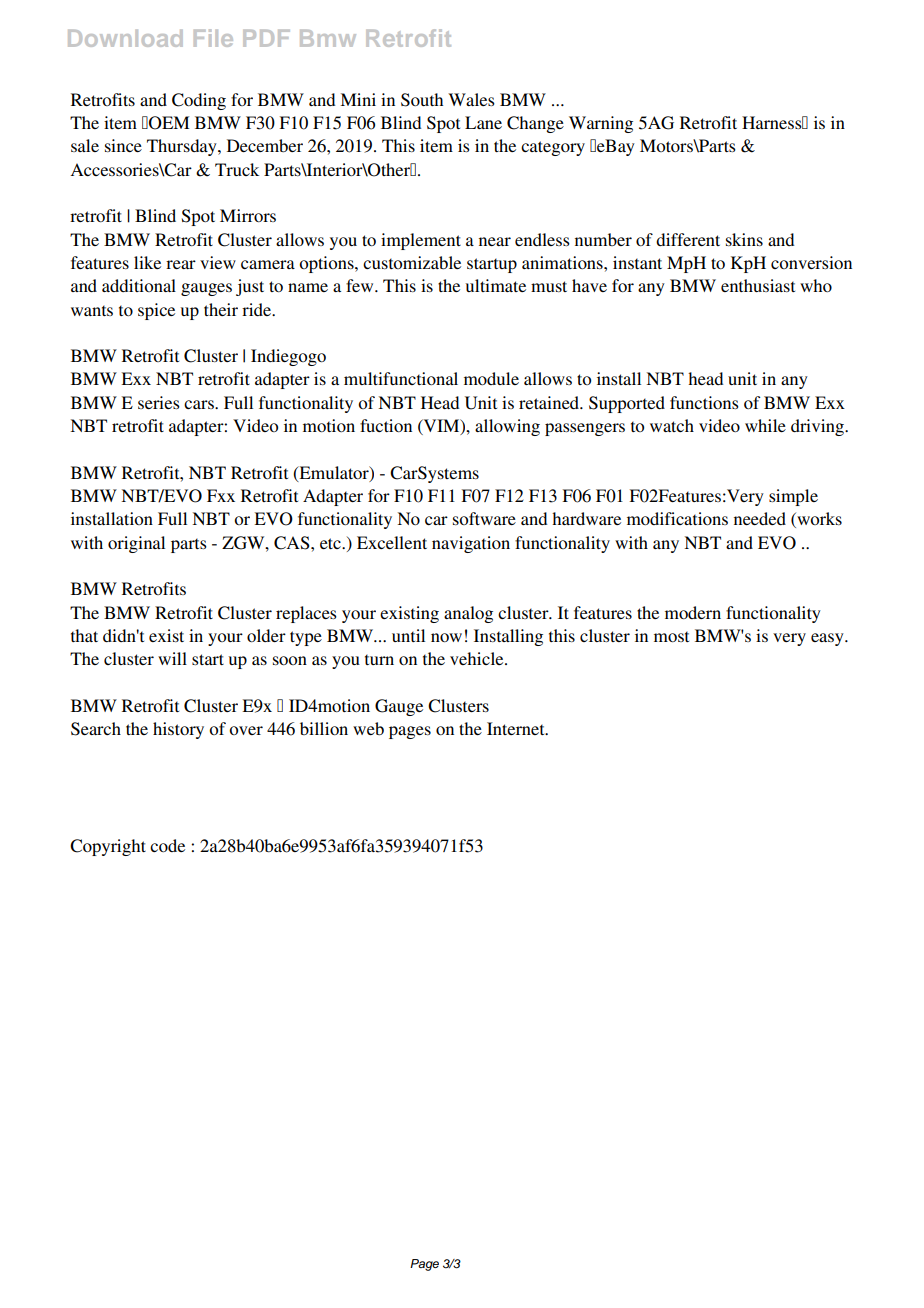 This document has width=924, height=1308. Describe the element at coordinates (421, 241) in the document. I see `implement` at that location.
